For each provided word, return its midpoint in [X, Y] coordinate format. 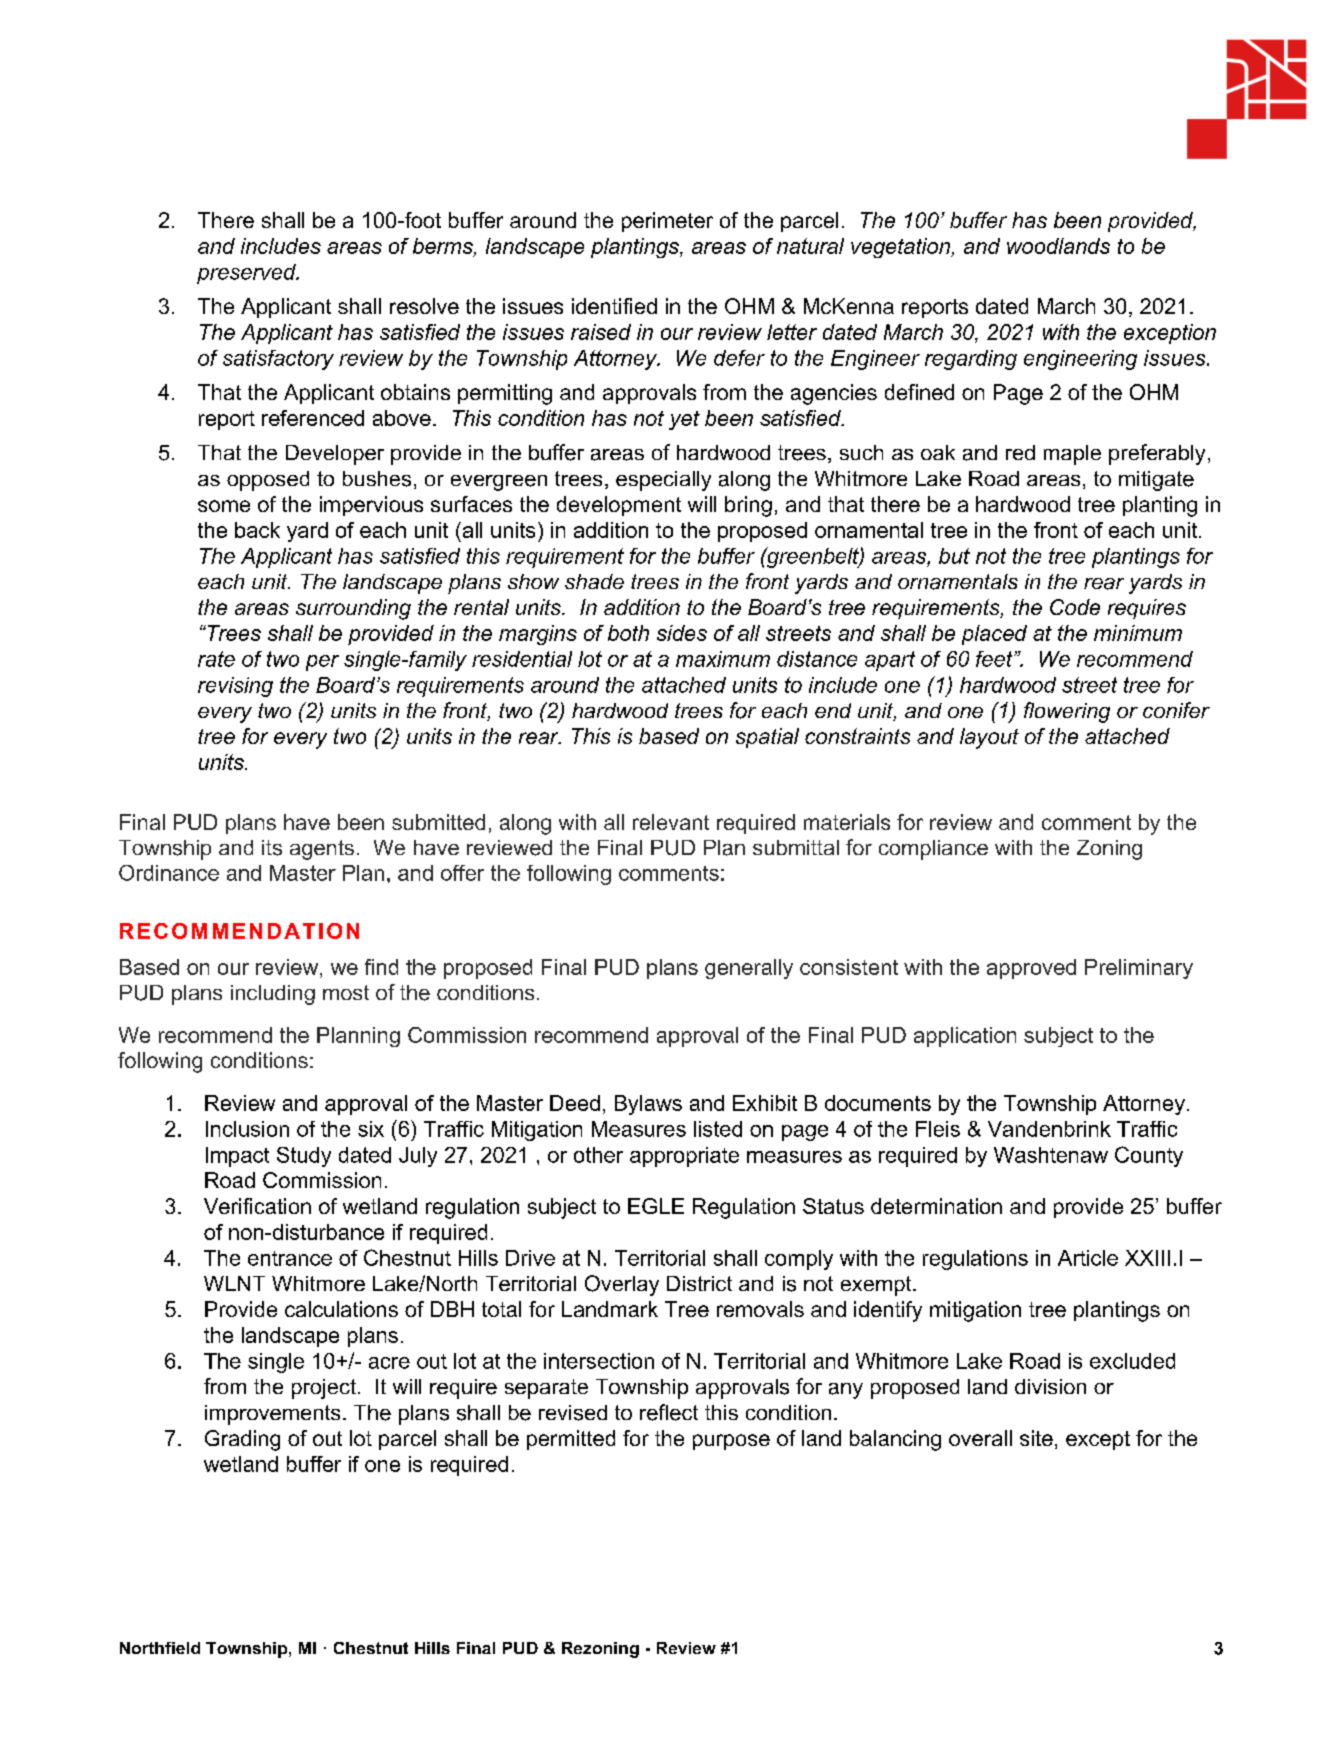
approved [1031, 969]
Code [1075, 607]
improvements [272, 1415]
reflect [669, 1412]
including [273, 995]
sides [682, 633]
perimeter [667, 222]
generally [749, 969]
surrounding [353, 609]
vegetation [902, 248]
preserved [247, 274]
